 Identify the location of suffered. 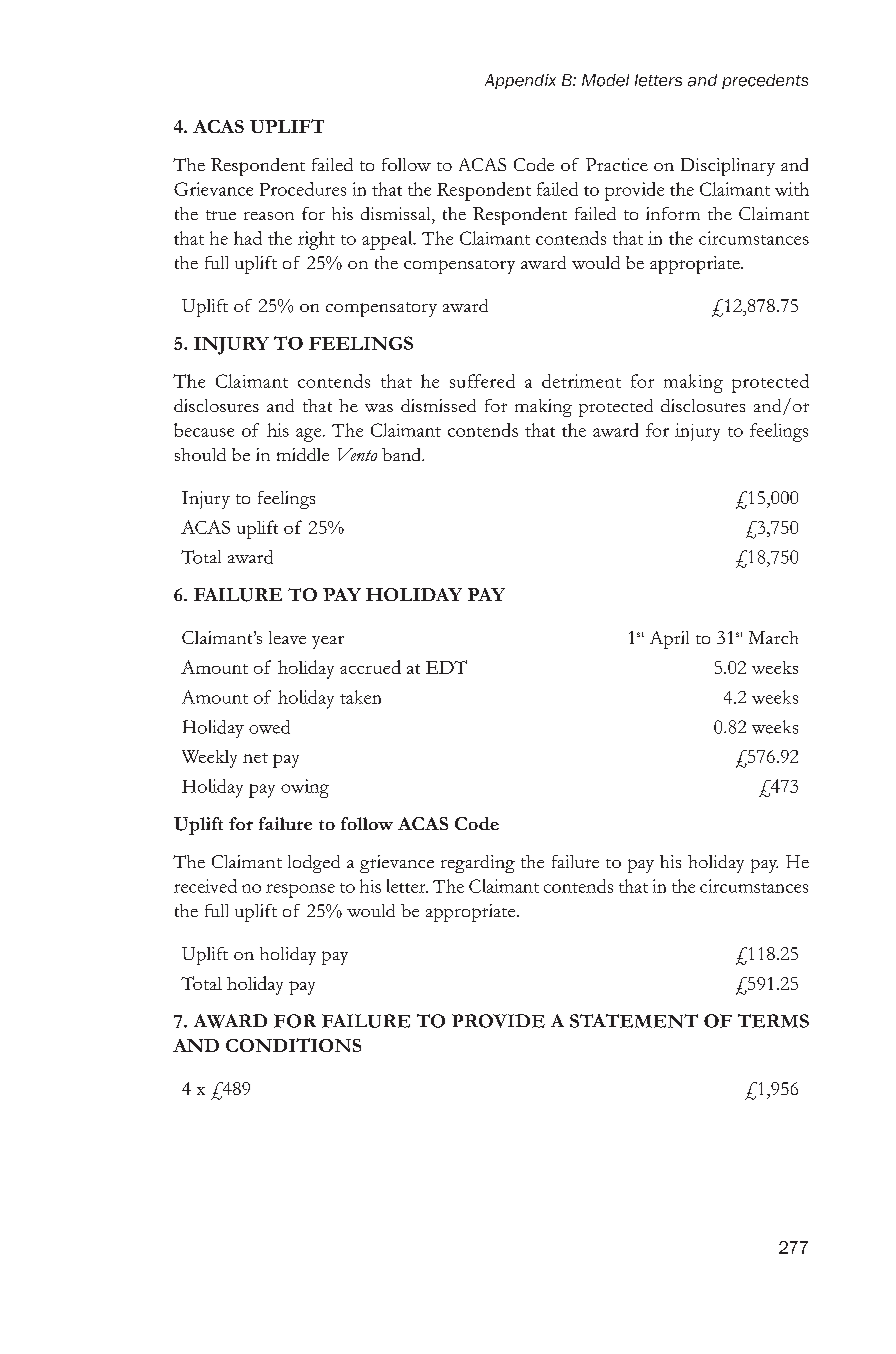
(482, 381).
